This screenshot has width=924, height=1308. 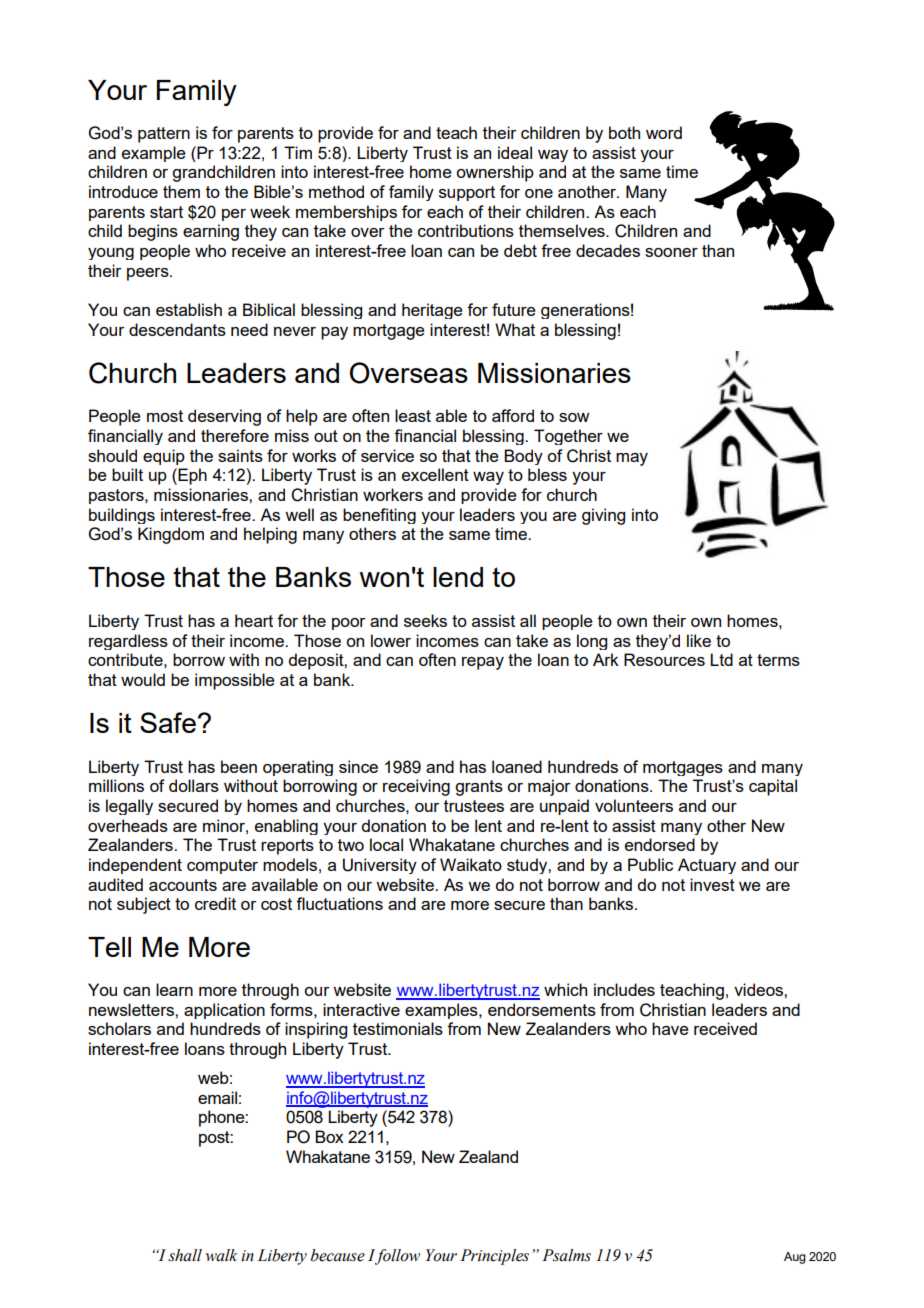 I want to click on repay, so click(x=483, y=663).
